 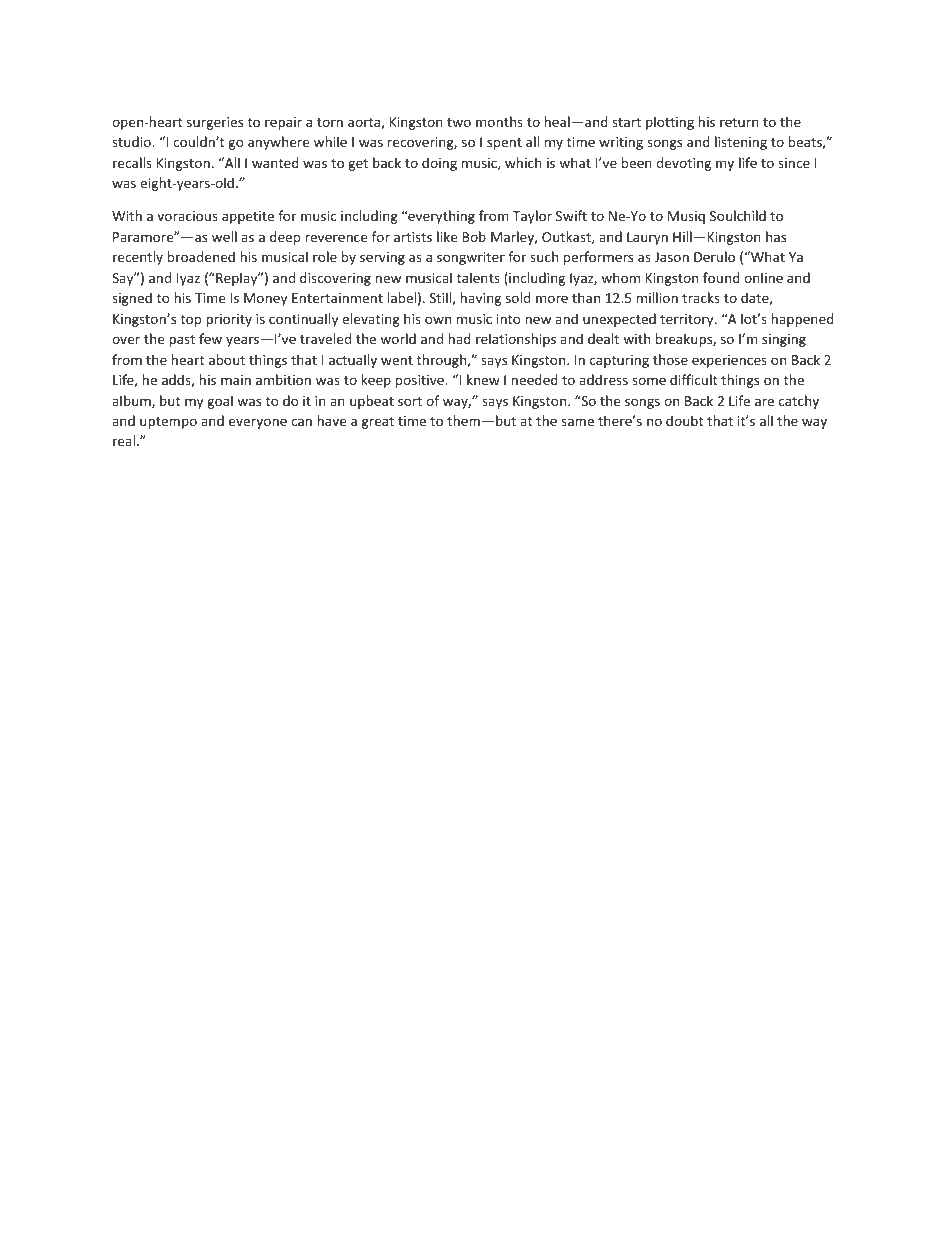 I want to click on return, so click(x=739, y=122).
